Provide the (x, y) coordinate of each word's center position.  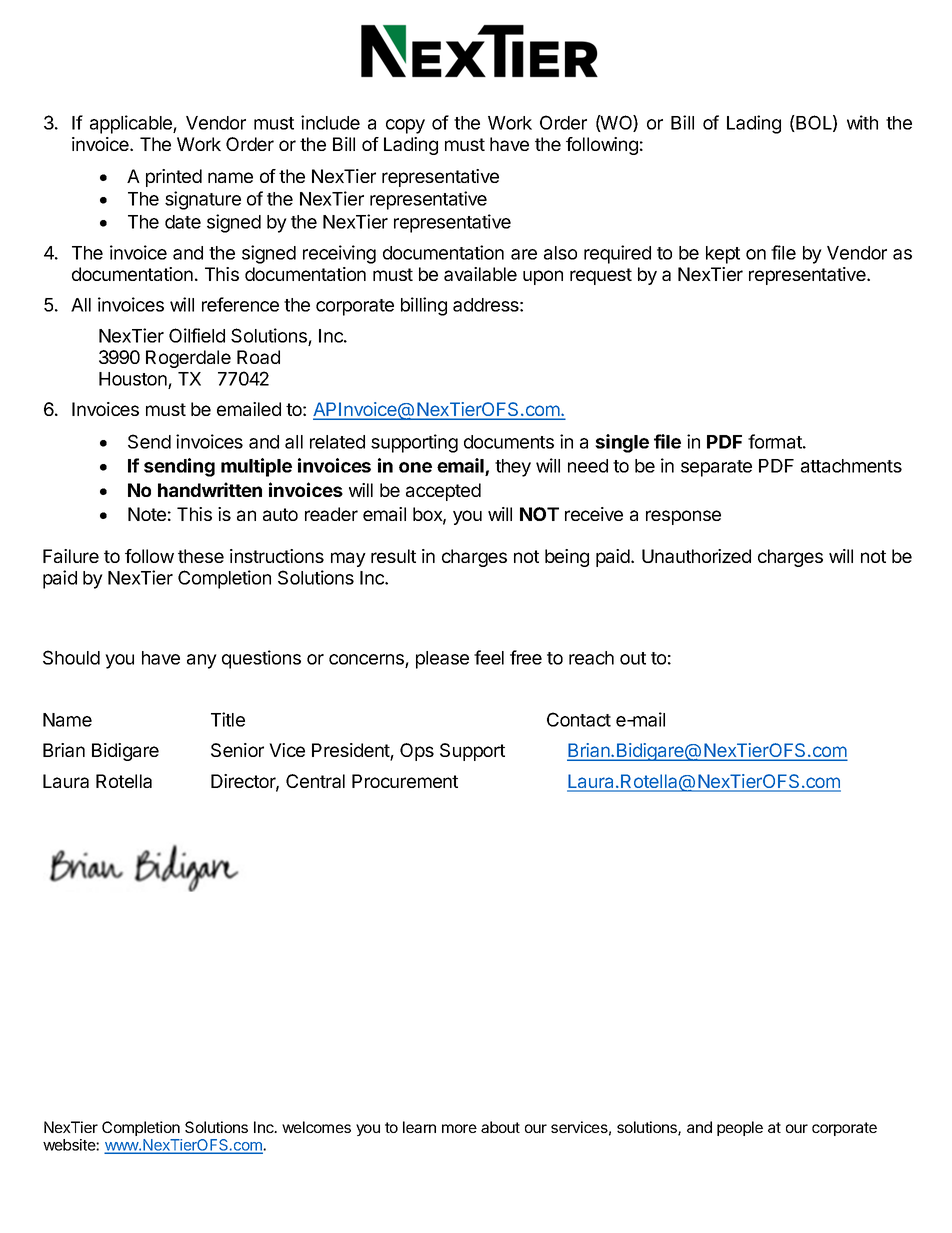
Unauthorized (696, 556)
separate (716, 468)
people (740, 1128)
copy (405, 126)
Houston (133, 379)
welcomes (316, 1127)
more (459, 1128)
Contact (579, 719)
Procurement (405, 781)
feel (489, 657)
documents (509, 442)
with (862, 122)
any (202, 661)
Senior (237, 750)
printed (174, 178)
